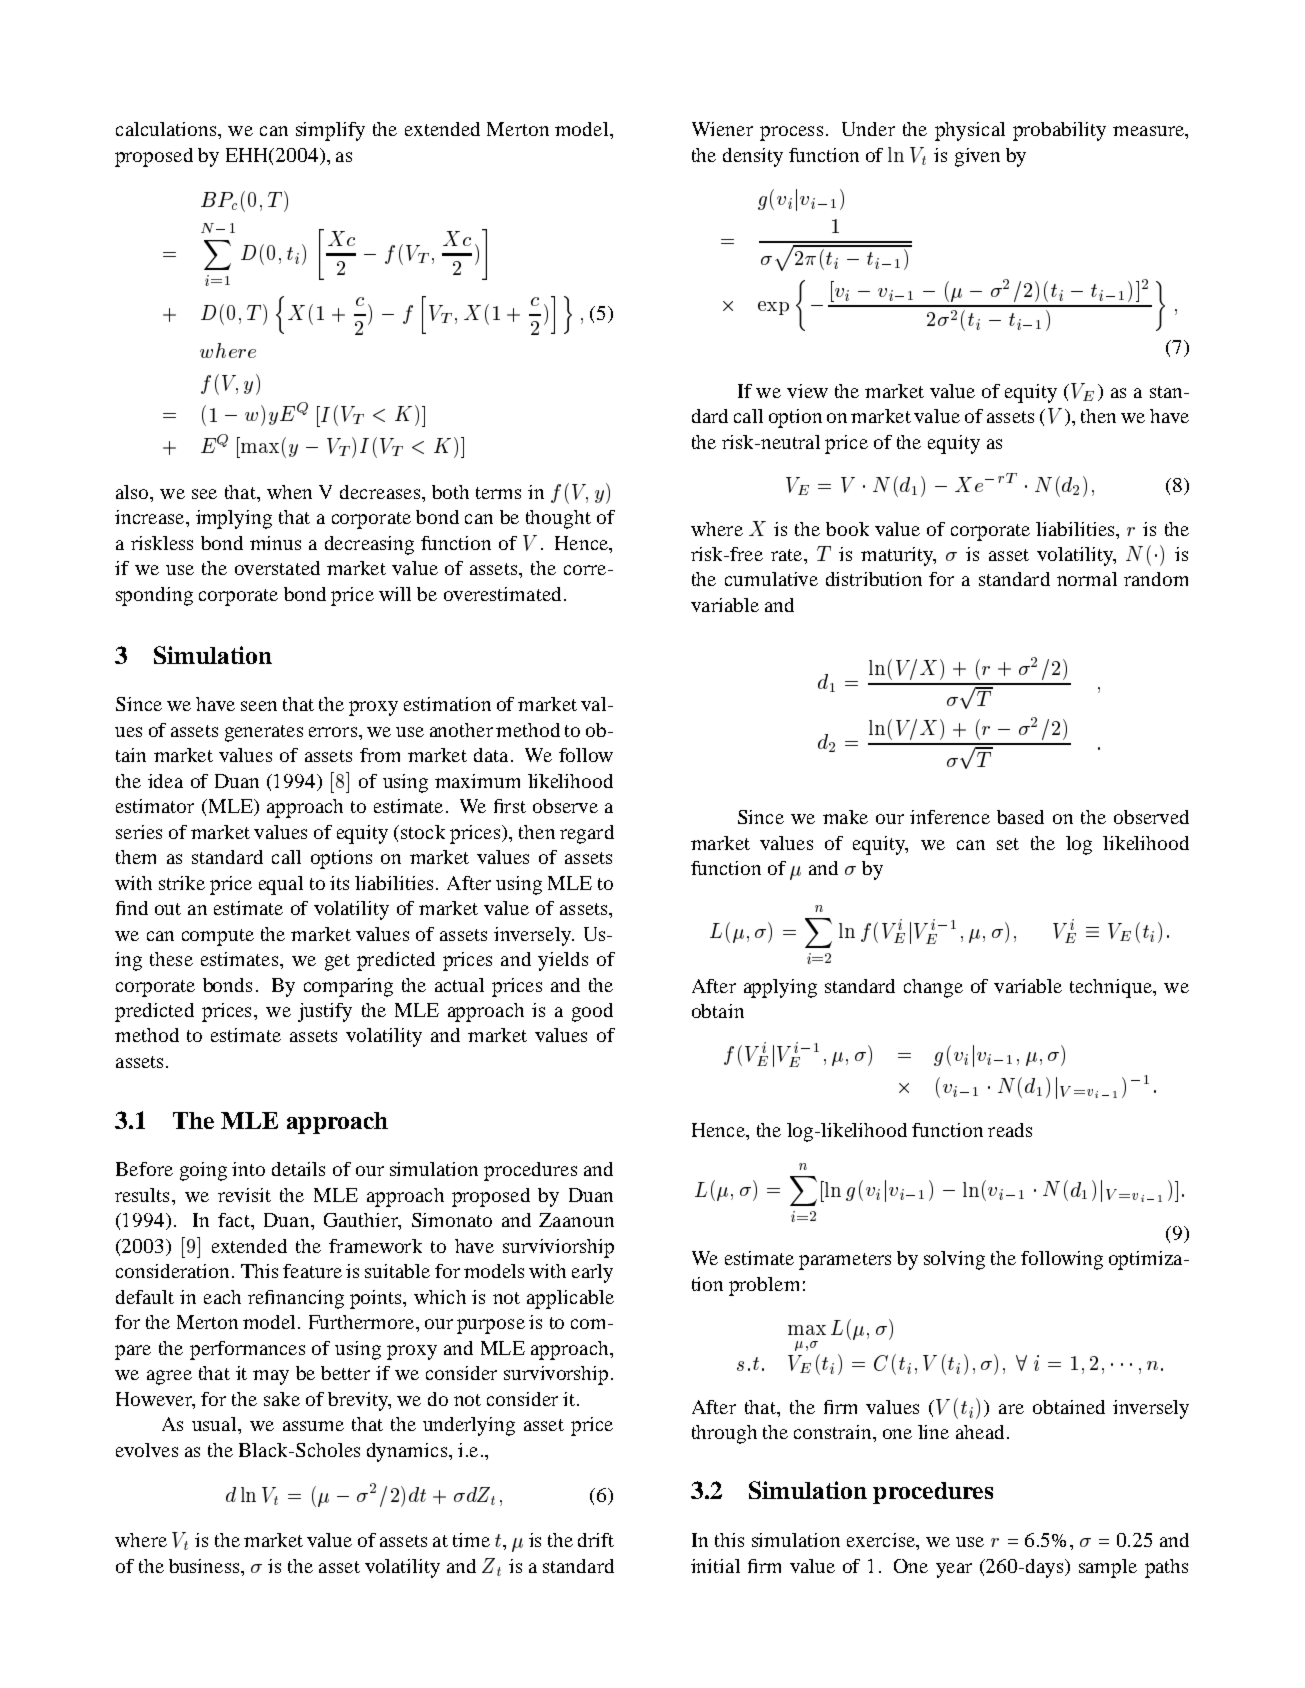 The image size is (1305, 1688). I want to click on probability, so click(1059, 131).
